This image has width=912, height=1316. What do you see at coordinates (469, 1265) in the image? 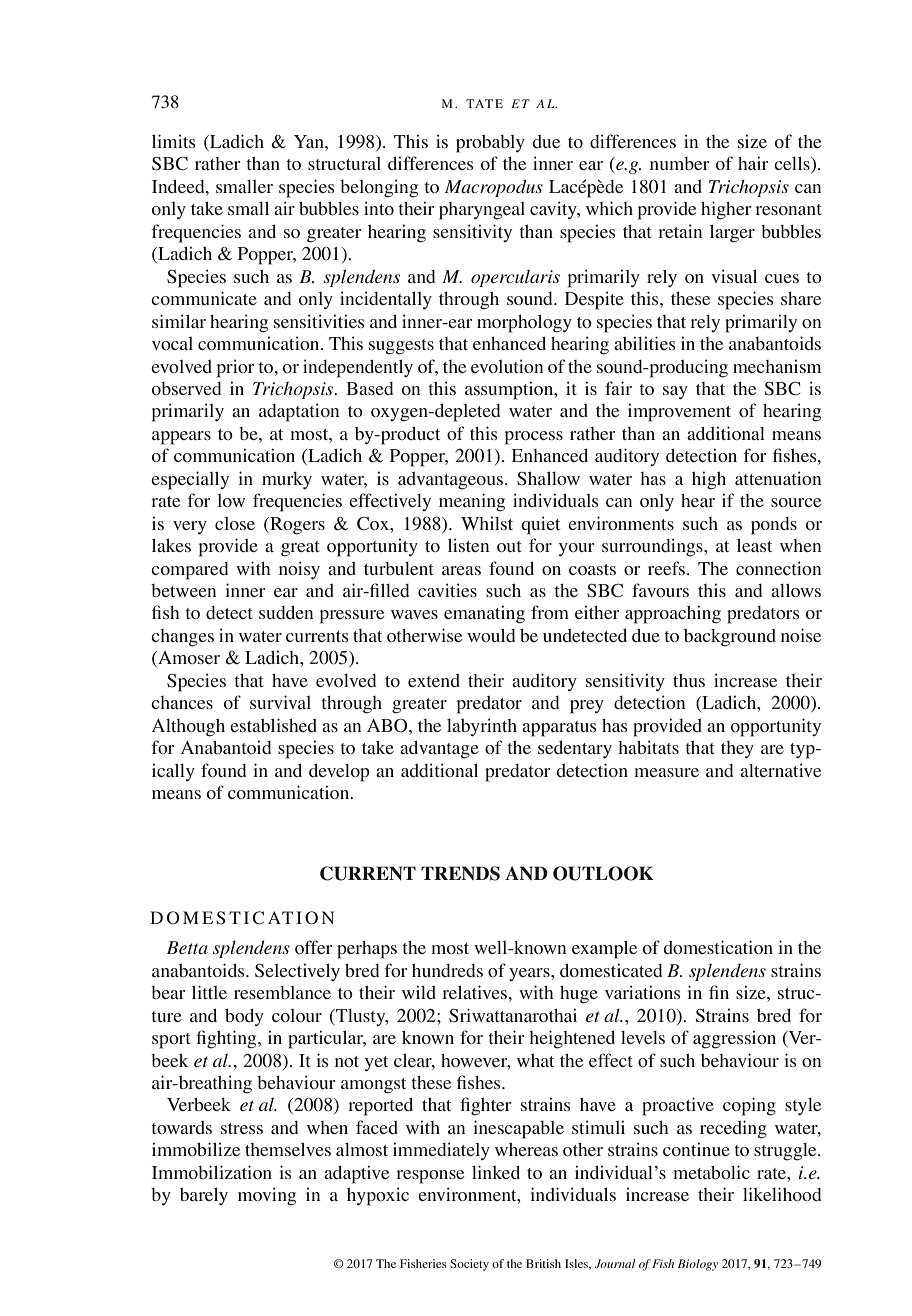
I see `Society` at bounding box center [469, 1265].
